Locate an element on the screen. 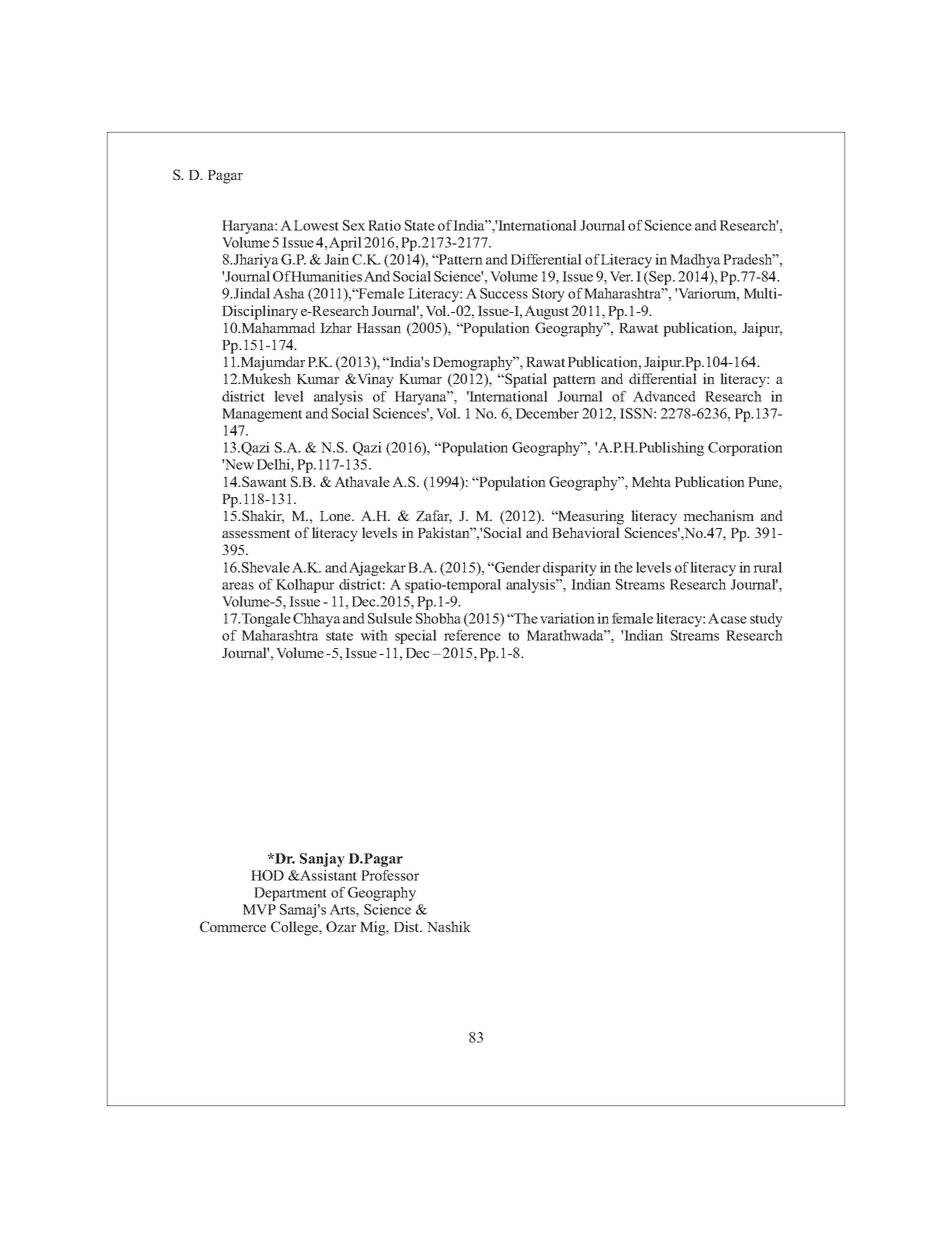 The width and height of the screenshot is (952, 1238). Mehta is located at coordinates (651, 481).
